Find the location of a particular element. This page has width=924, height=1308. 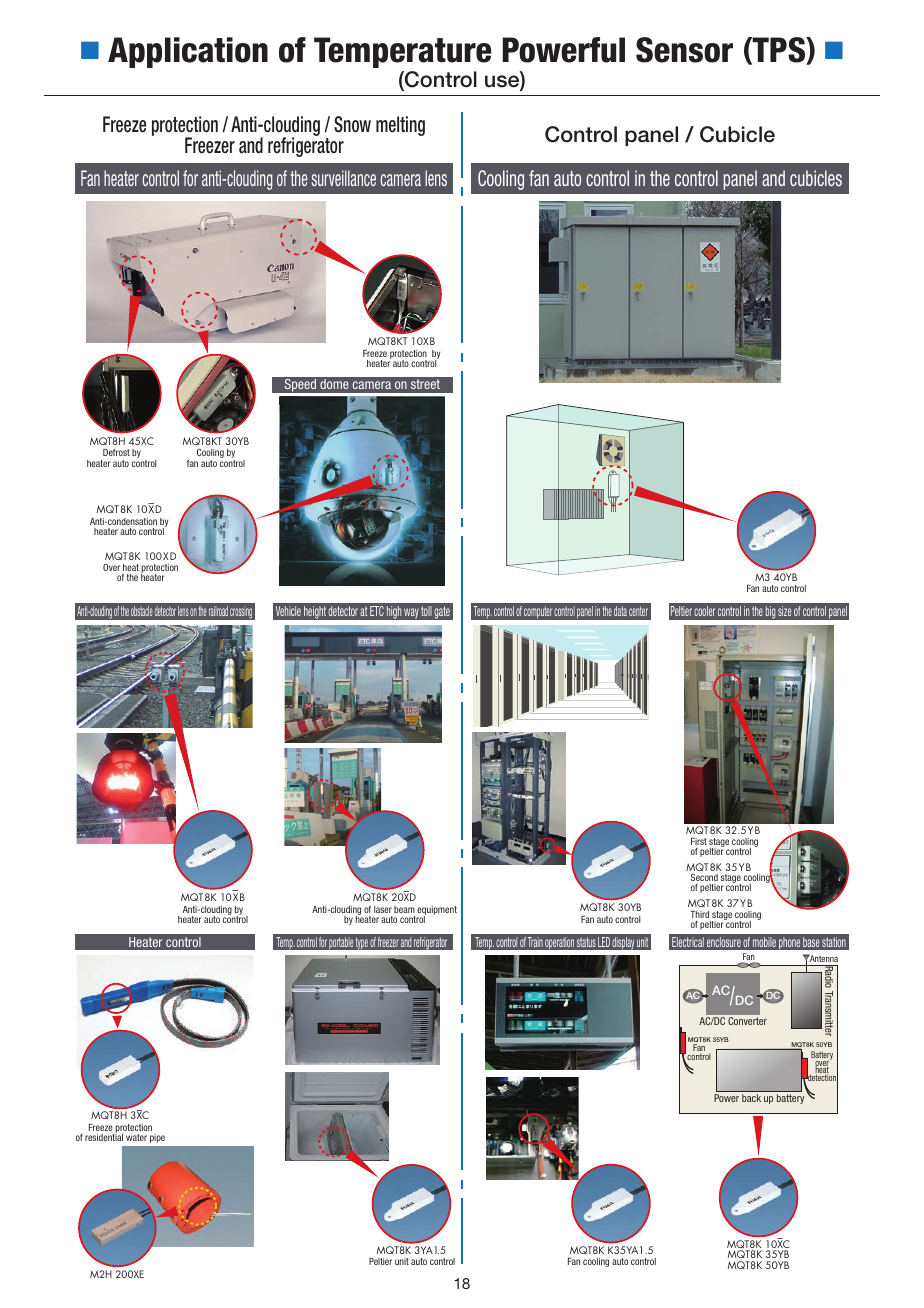

back is located at coordinates (751, 1098).
